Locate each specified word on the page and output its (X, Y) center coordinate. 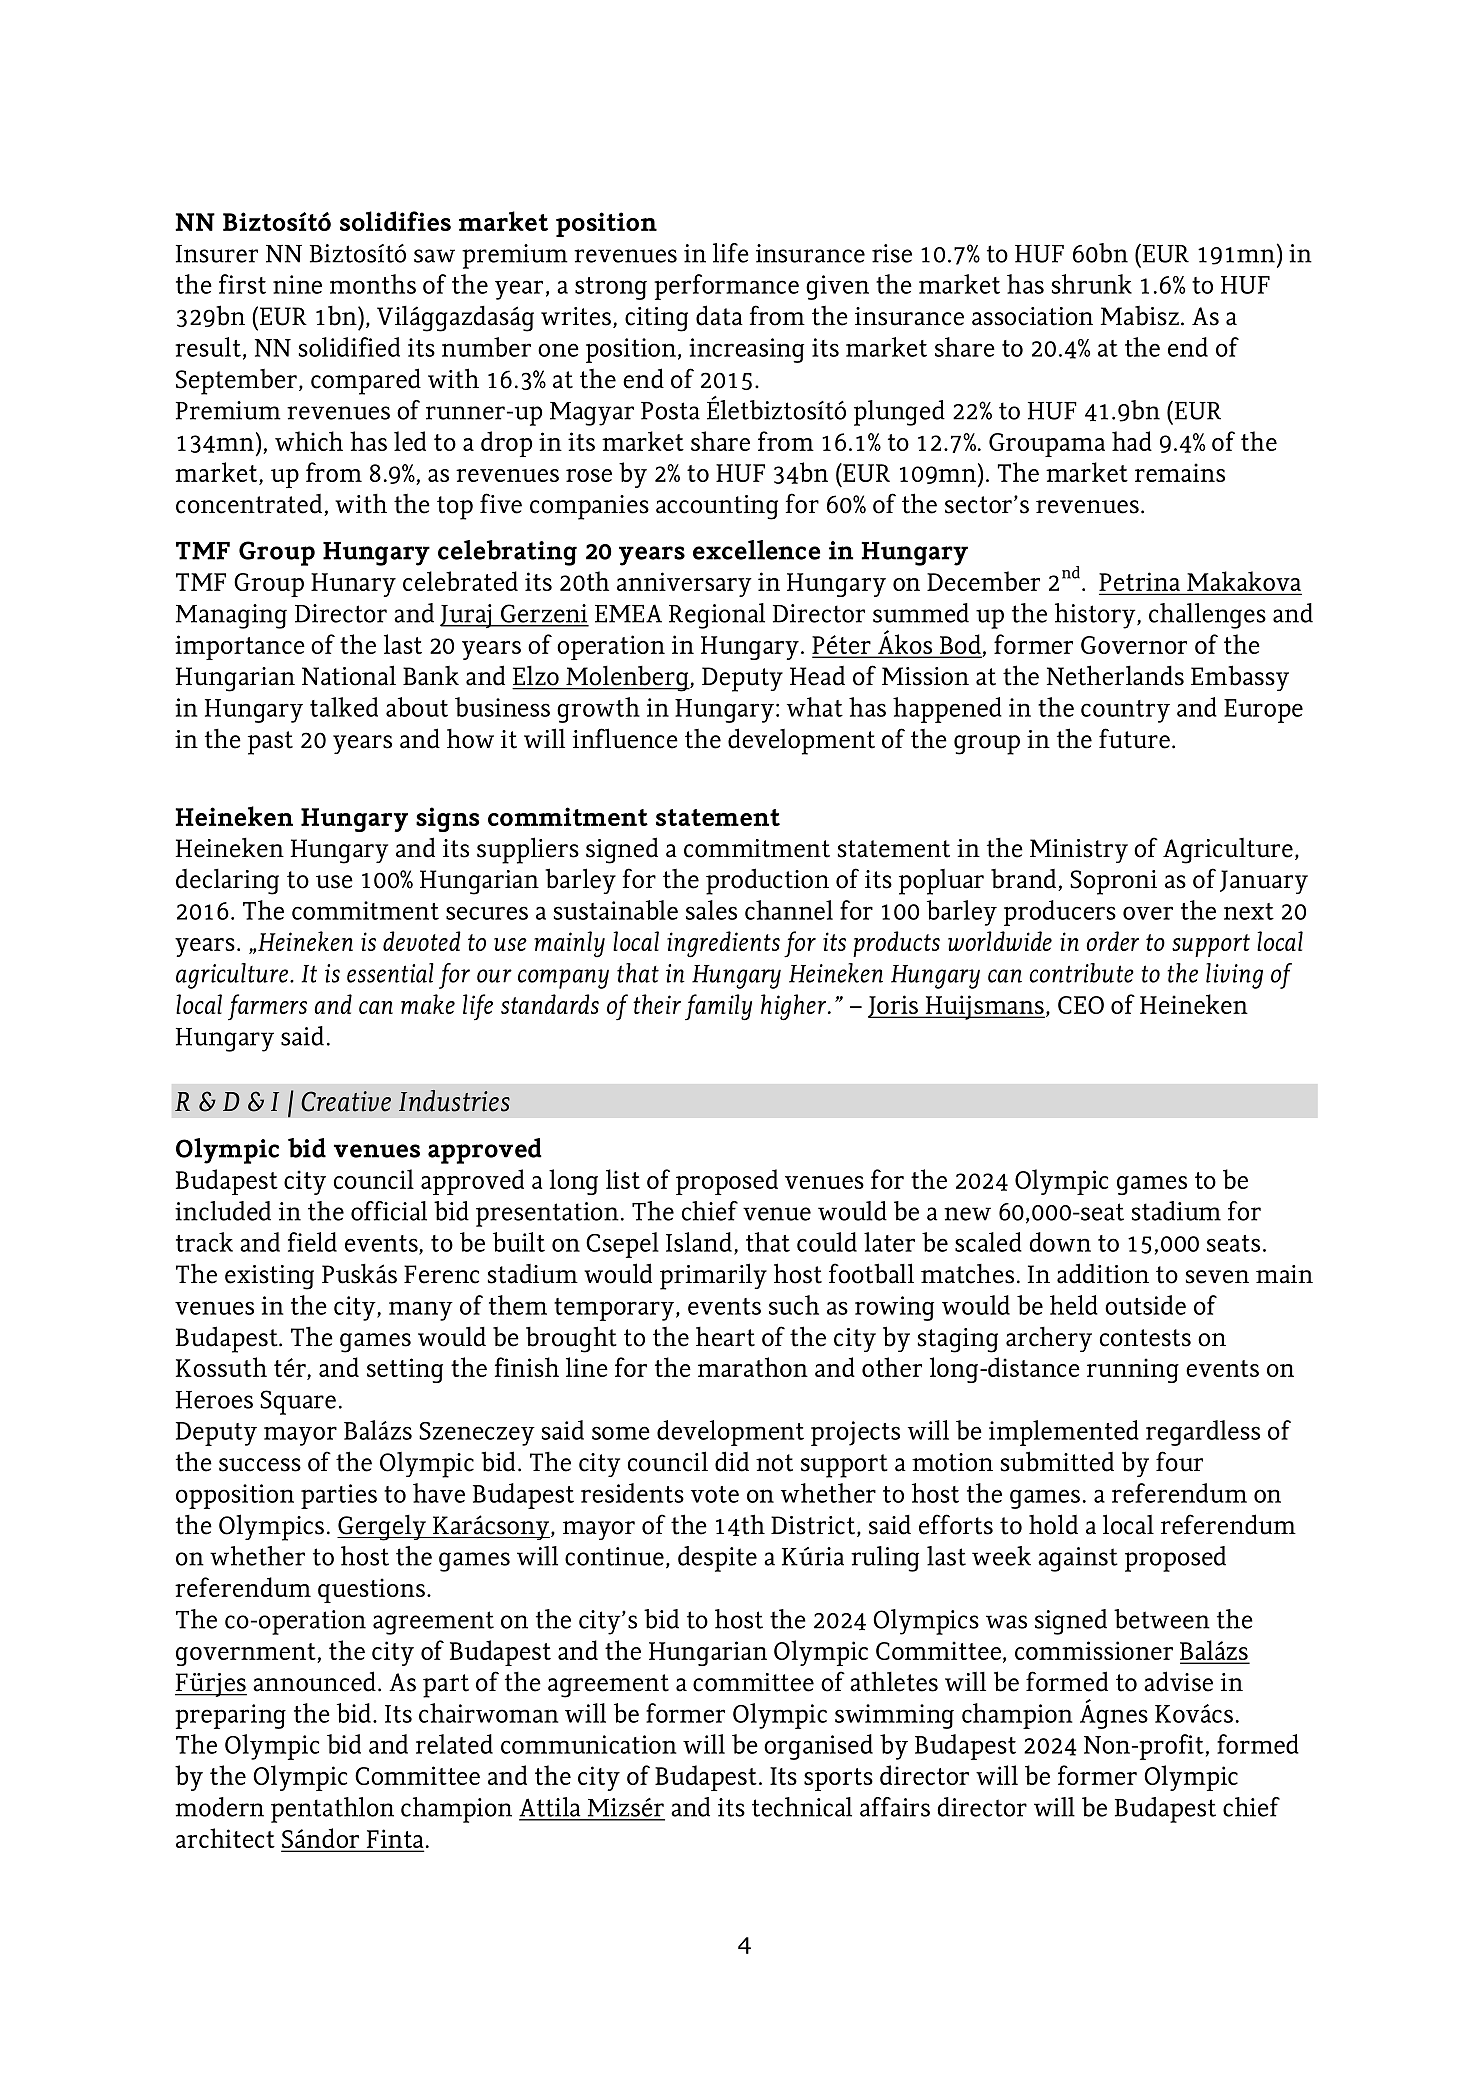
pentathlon (332, 1810)
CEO (1081, 1005)
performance (726, 287)
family (718, 1007)
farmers (267, 1007)
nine (297, 284)
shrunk (1092, 284)
